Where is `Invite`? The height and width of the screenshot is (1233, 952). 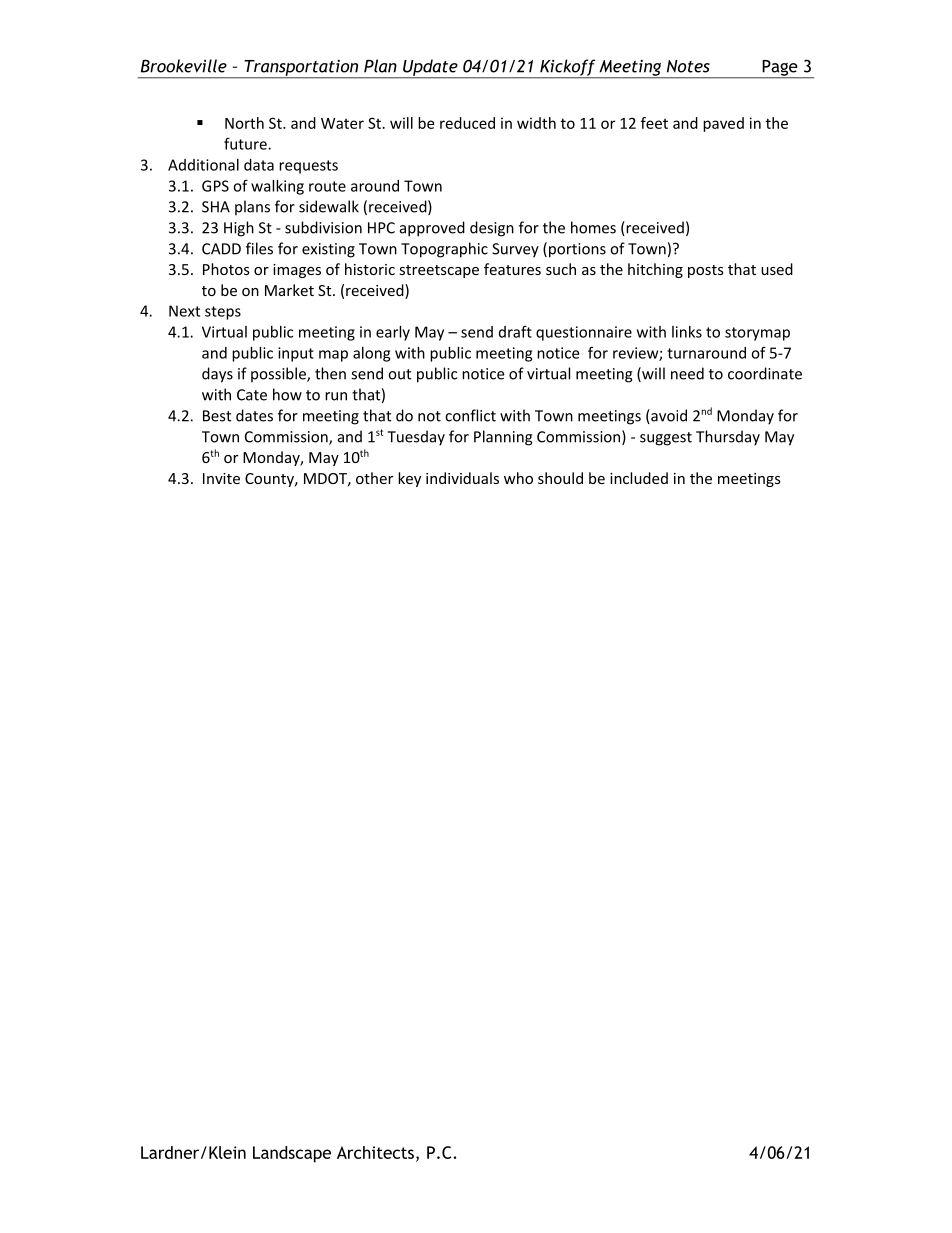 Invite is located at coordinates (221, 478).
